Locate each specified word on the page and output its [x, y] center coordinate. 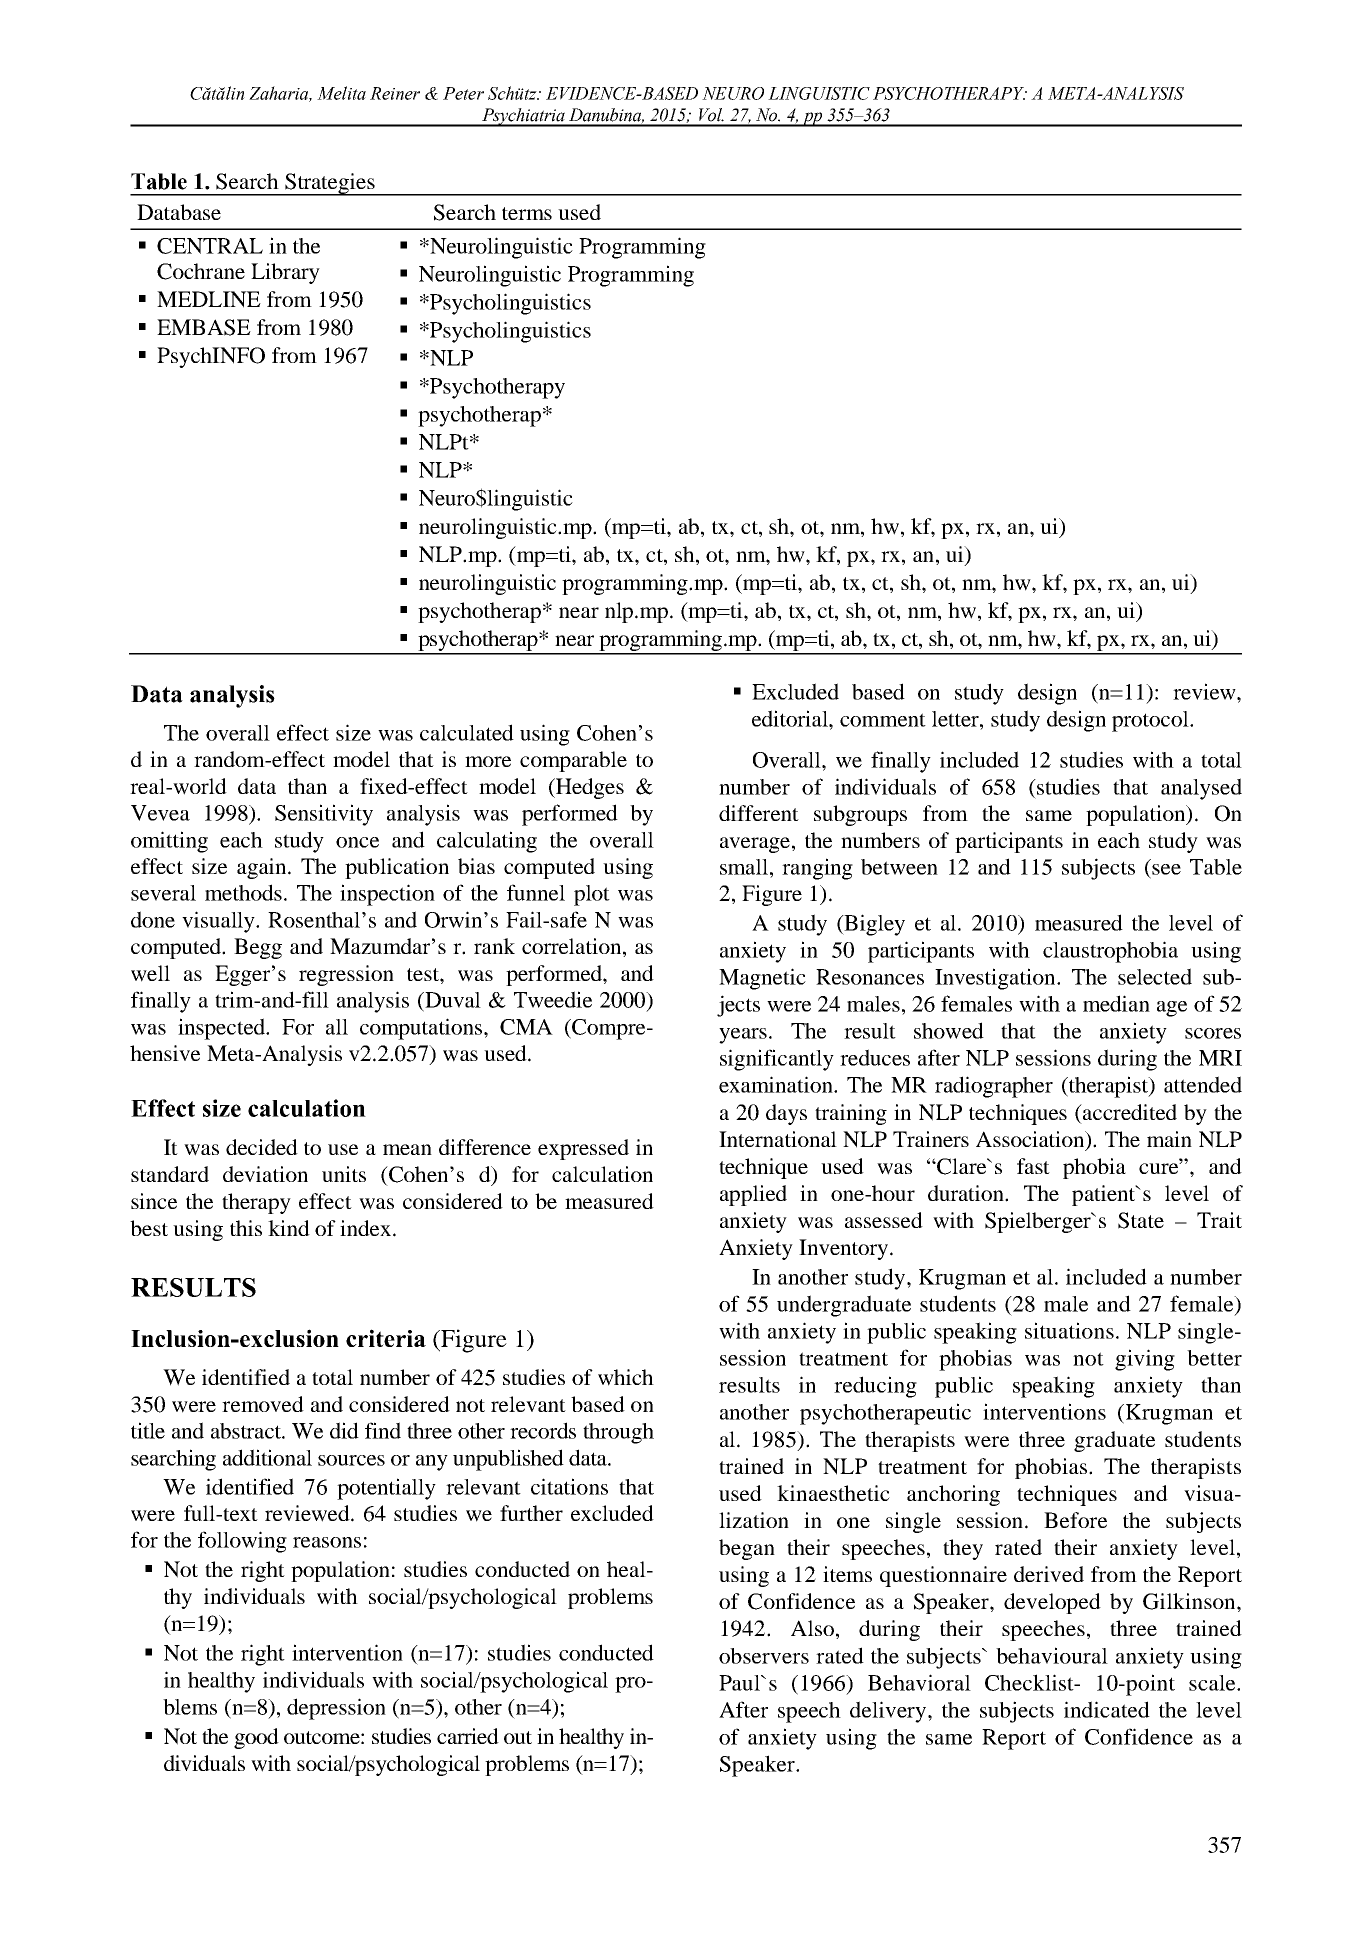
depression [336, 1709]
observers [764, 1656]
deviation [265, 1174]
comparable [573, 761]
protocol [1151, 721]
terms [527, 213]
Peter [463, 93]
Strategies [330, 184]
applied [753, 1195]
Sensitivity [324, 815]
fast [1033, 1166]
